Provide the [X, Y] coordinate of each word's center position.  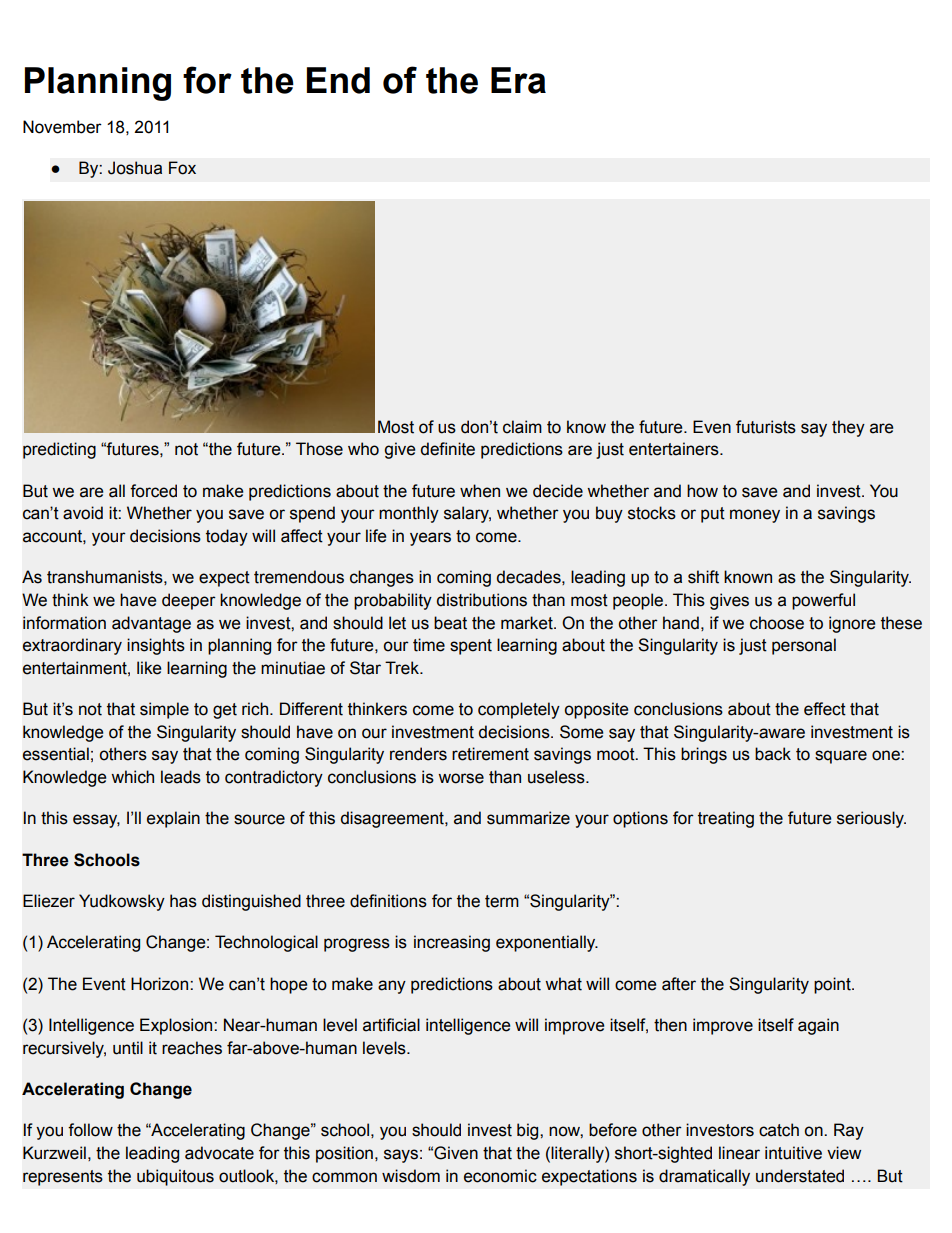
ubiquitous [175, 1177]
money [755, 516]
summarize [528, 818]
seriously [871, 819]
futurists [766, 427]
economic [500, 1176]
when [480, 491]
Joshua [135, 168]
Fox [182, 168]
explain [173, 819]
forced [153, 491]
